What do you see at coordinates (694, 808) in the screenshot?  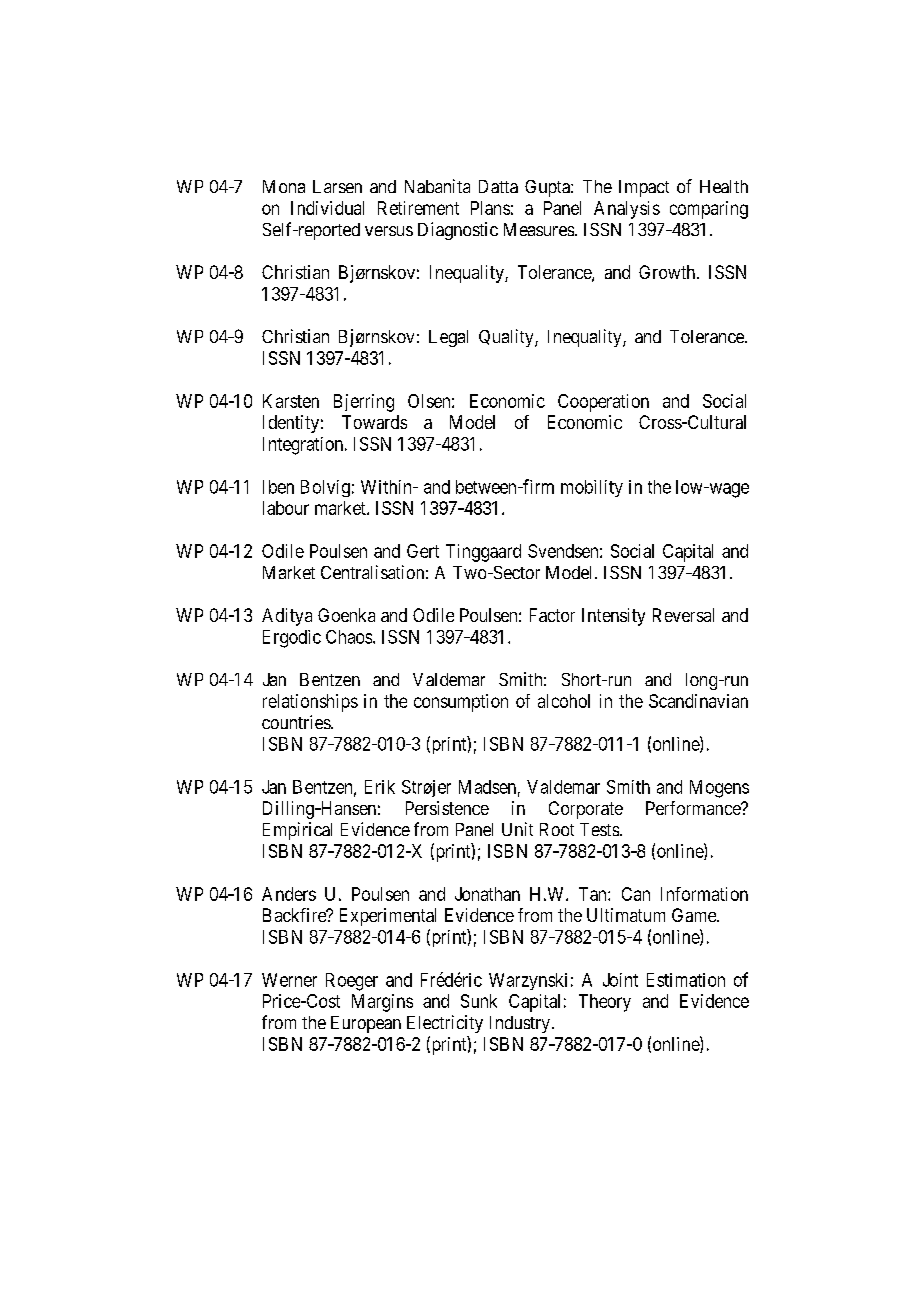 I see `Performance` at bounding box center [694, 808].
